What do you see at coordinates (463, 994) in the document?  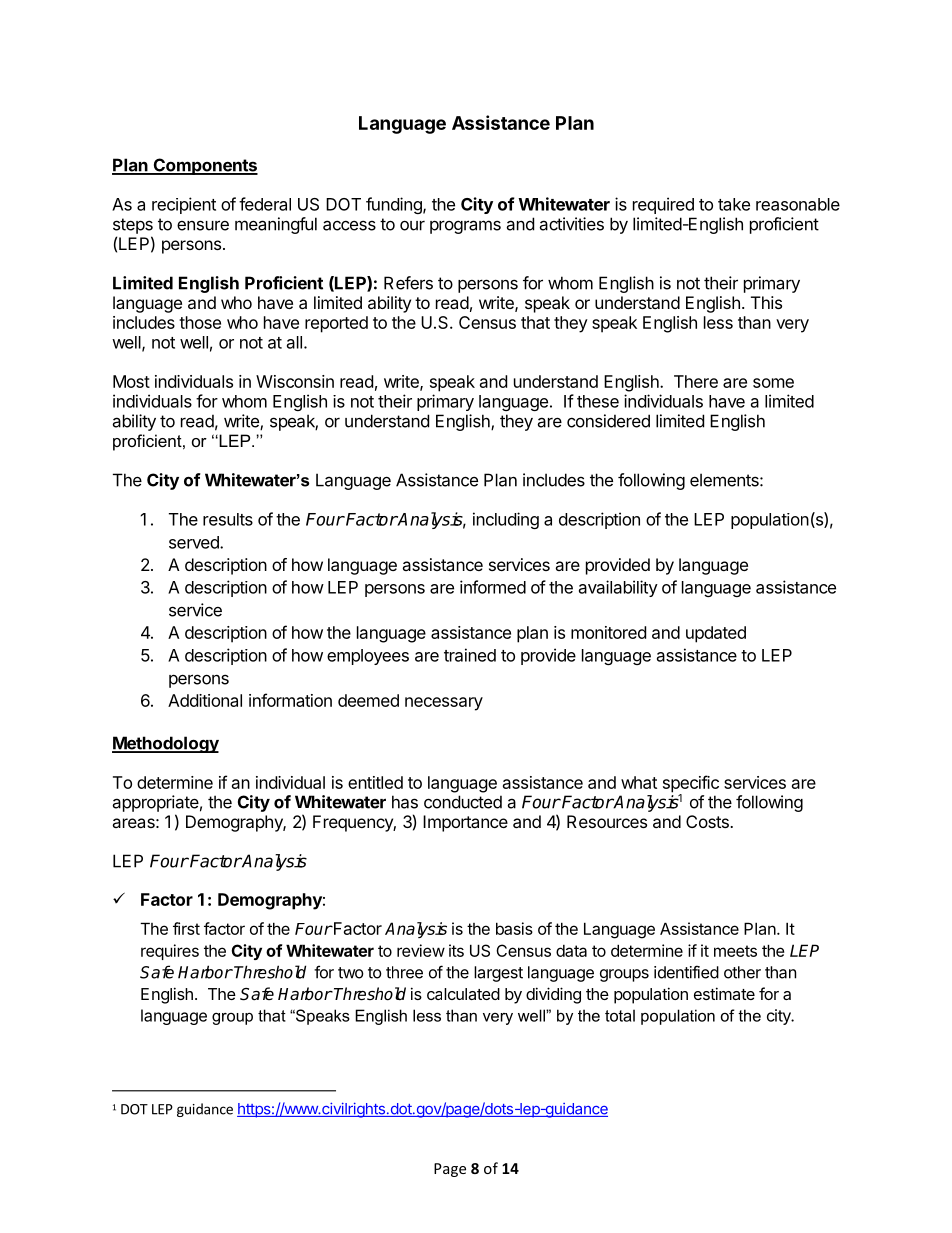 I see `calculated` at bounding box center [463, 994].
